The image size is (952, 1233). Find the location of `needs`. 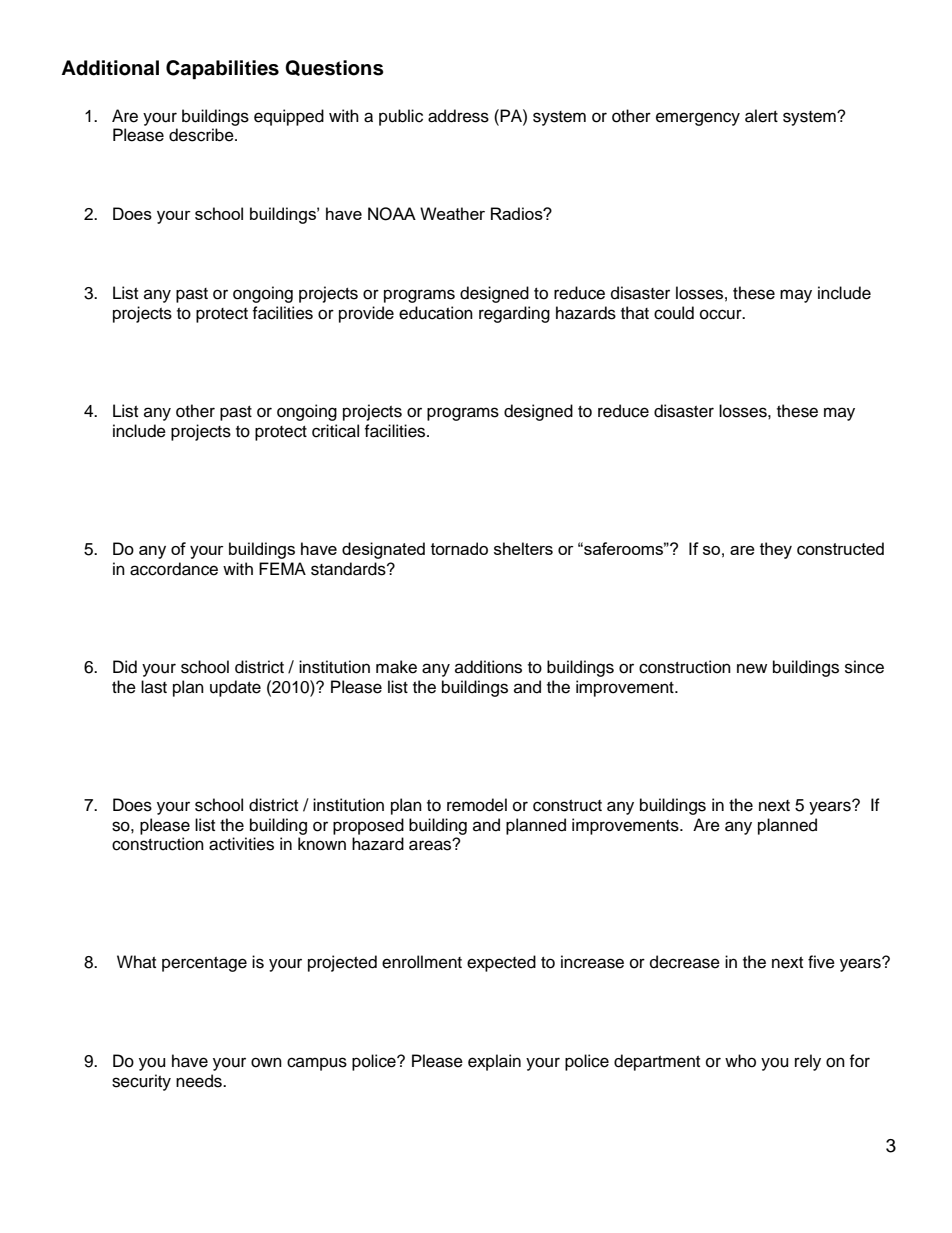

needs is located at coordinates (200, 1081).
